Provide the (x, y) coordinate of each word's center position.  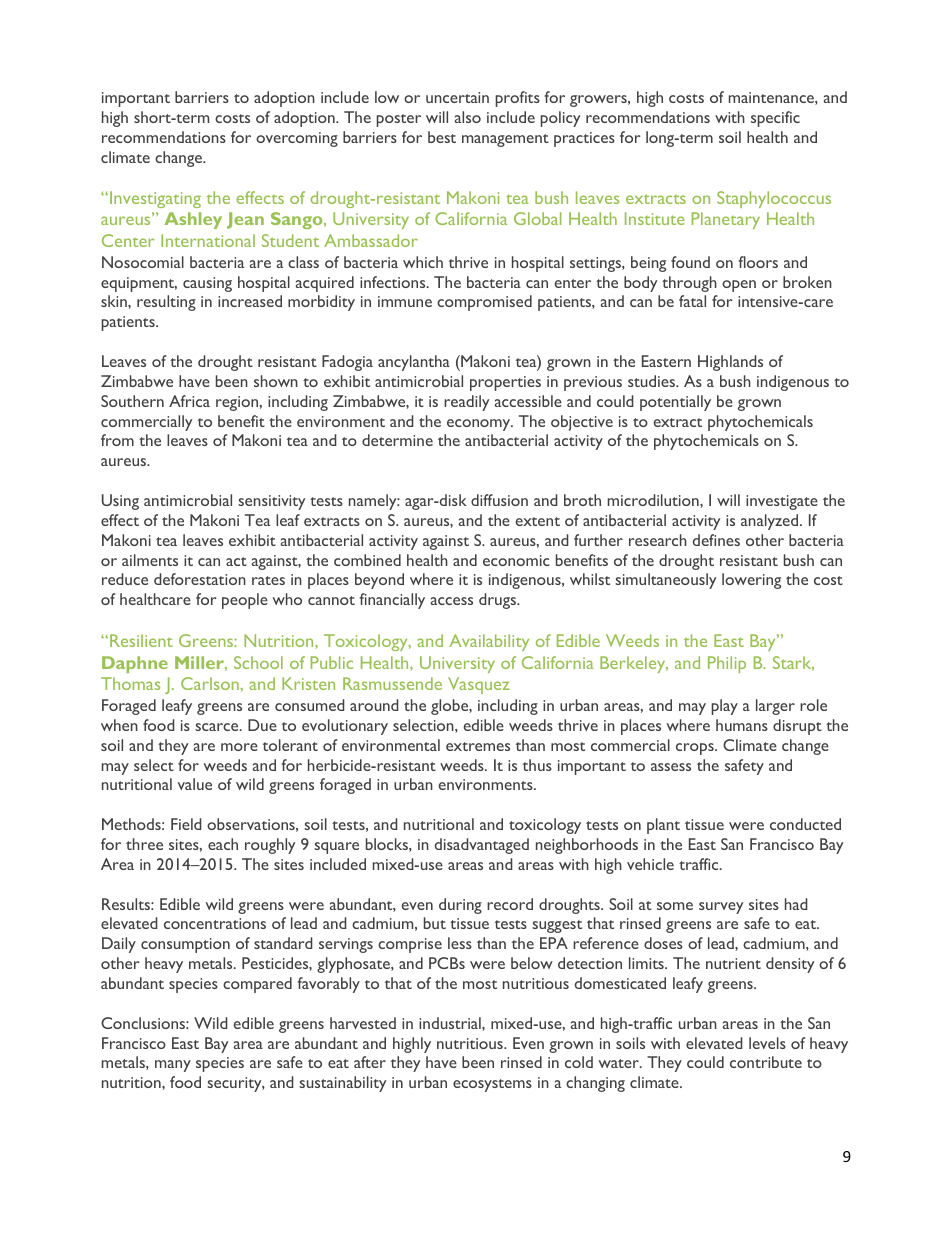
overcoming (297, 139)
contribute (766, 1062)
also (468, 117)
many (173, 1066)
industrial (451, 1023)
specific (775, 119)
